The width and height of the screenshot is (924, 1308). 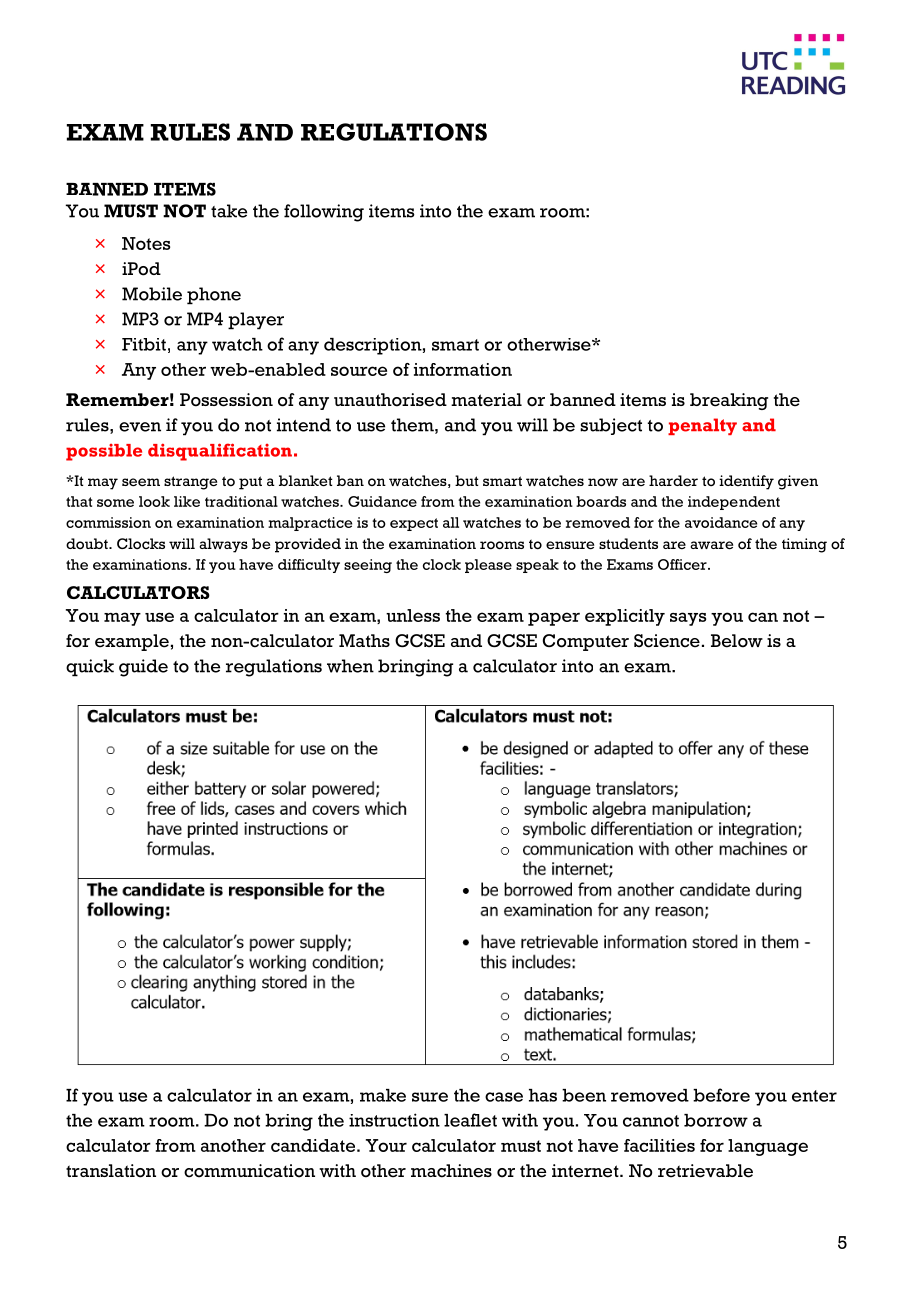 I want to click on guide, so click(x=143, y=668).
